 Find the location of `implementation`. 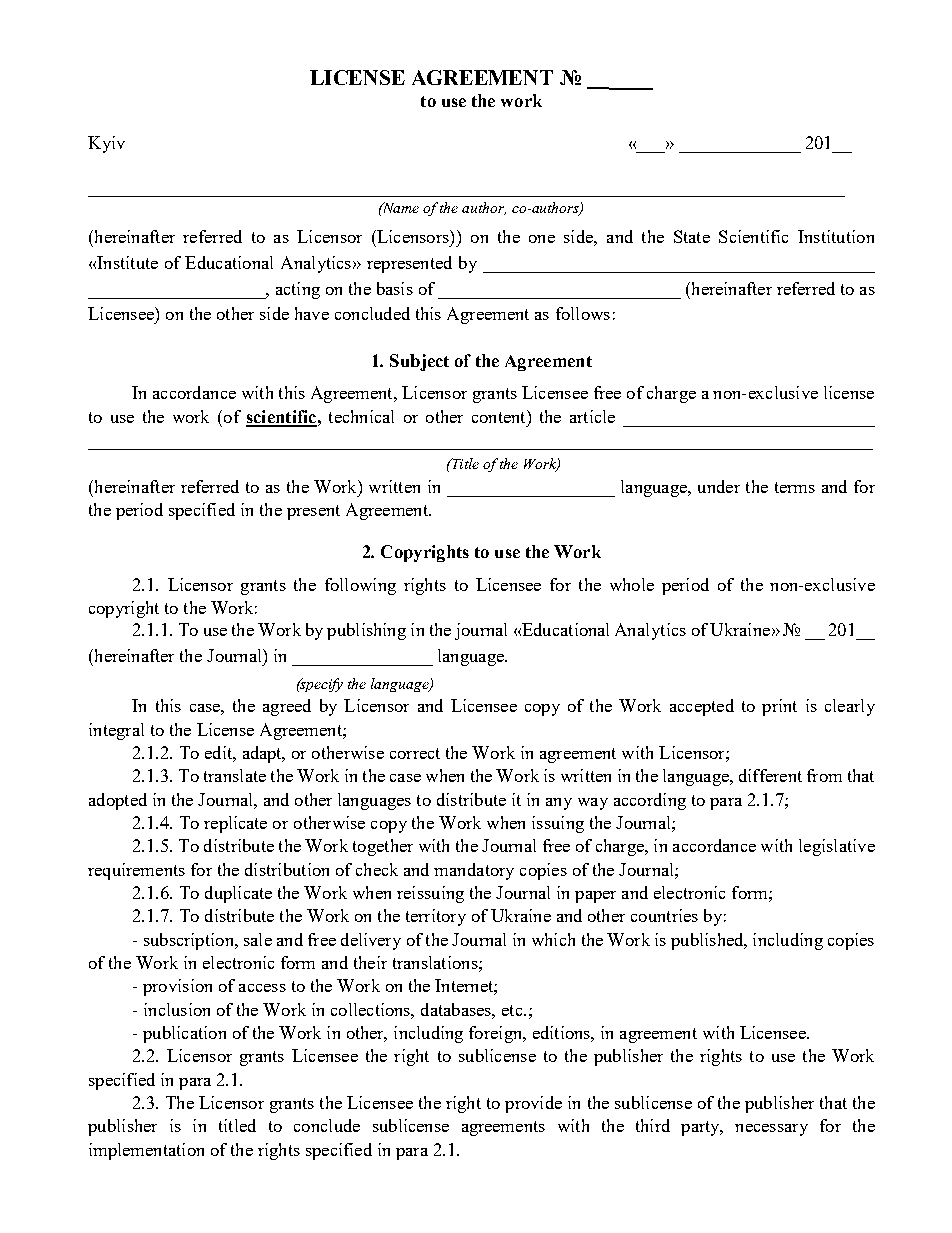

implementation is located at coordinates (146, 1151).
